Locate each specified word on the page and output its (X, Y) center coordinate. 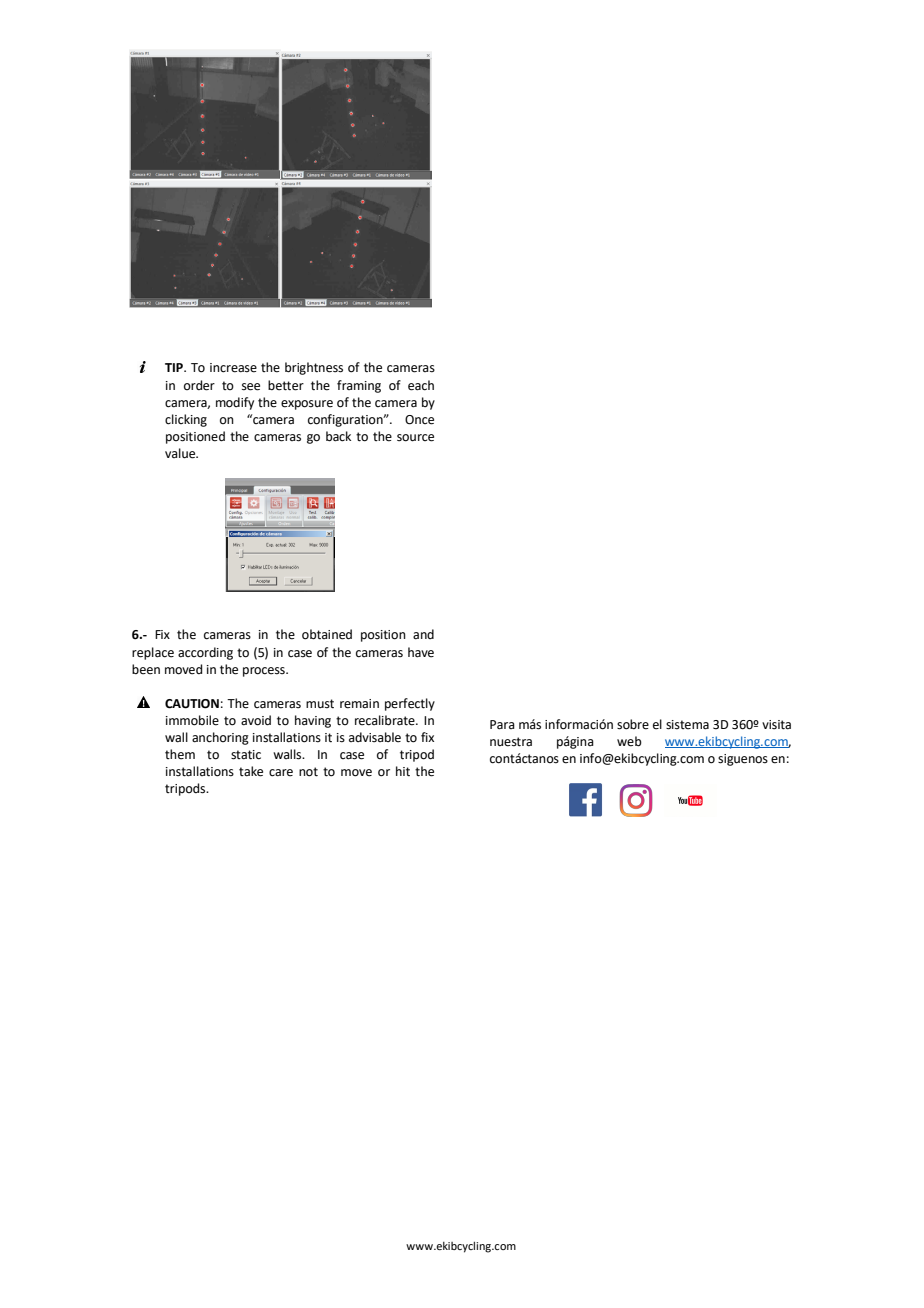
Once (419, 420)
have (421, 652)
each (421, 385)
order (199, 385)
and (423, 634)
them (180, 754)
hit (403, 771)
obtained (327, 634)
